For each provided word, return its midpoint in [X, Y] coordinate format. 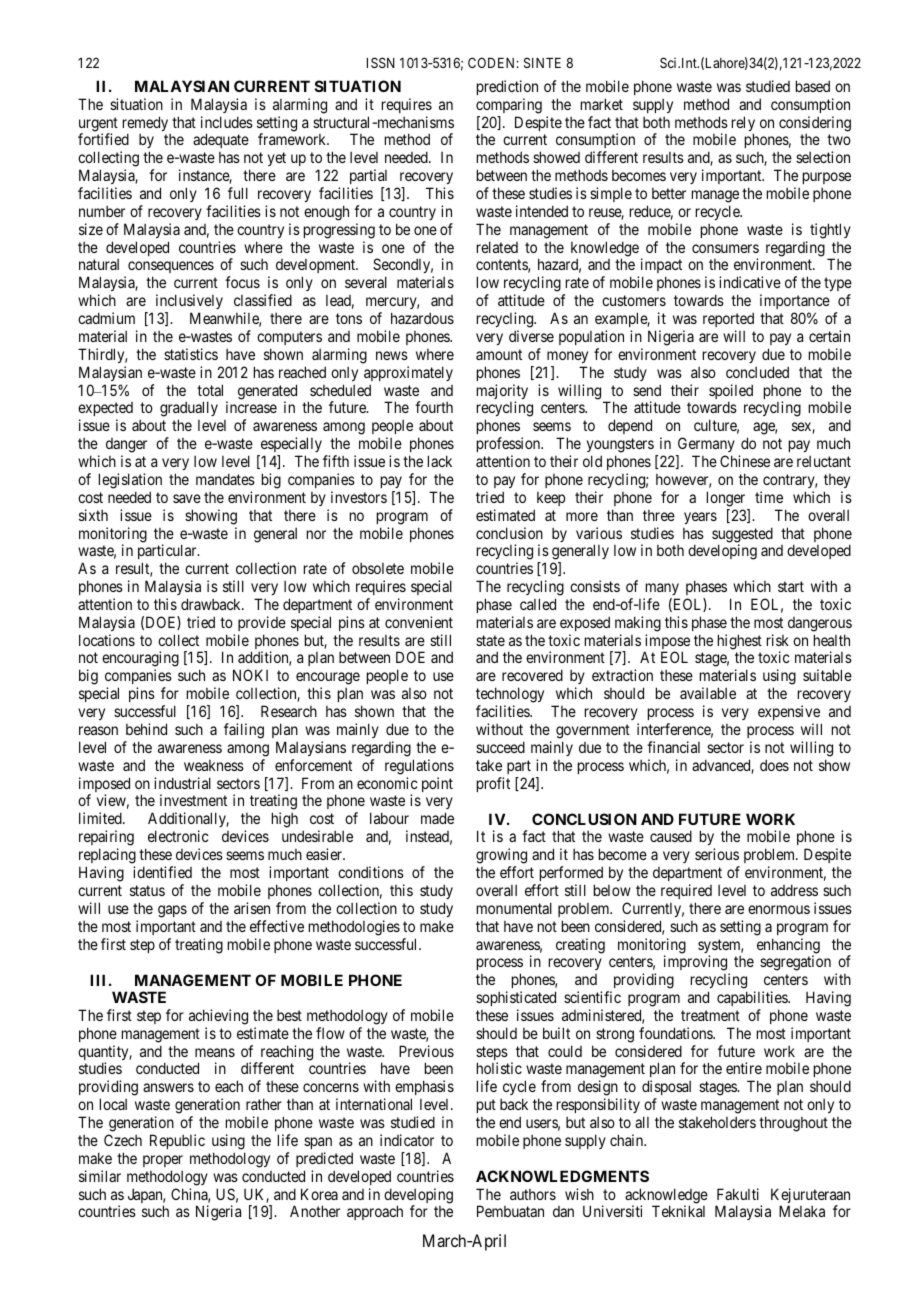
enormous [779, 909]
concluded [757, 372]
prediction [507, 87]
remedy [145, 125]
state [490, 640]
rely [743, 125]
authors [533, 1194]
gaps [172, 911]
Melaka [802, 1211]
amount [499, 354]
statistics [191, 354]
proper [163, 1161]
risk [778, 640]
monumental [514, 908]
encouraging [140, 660]
